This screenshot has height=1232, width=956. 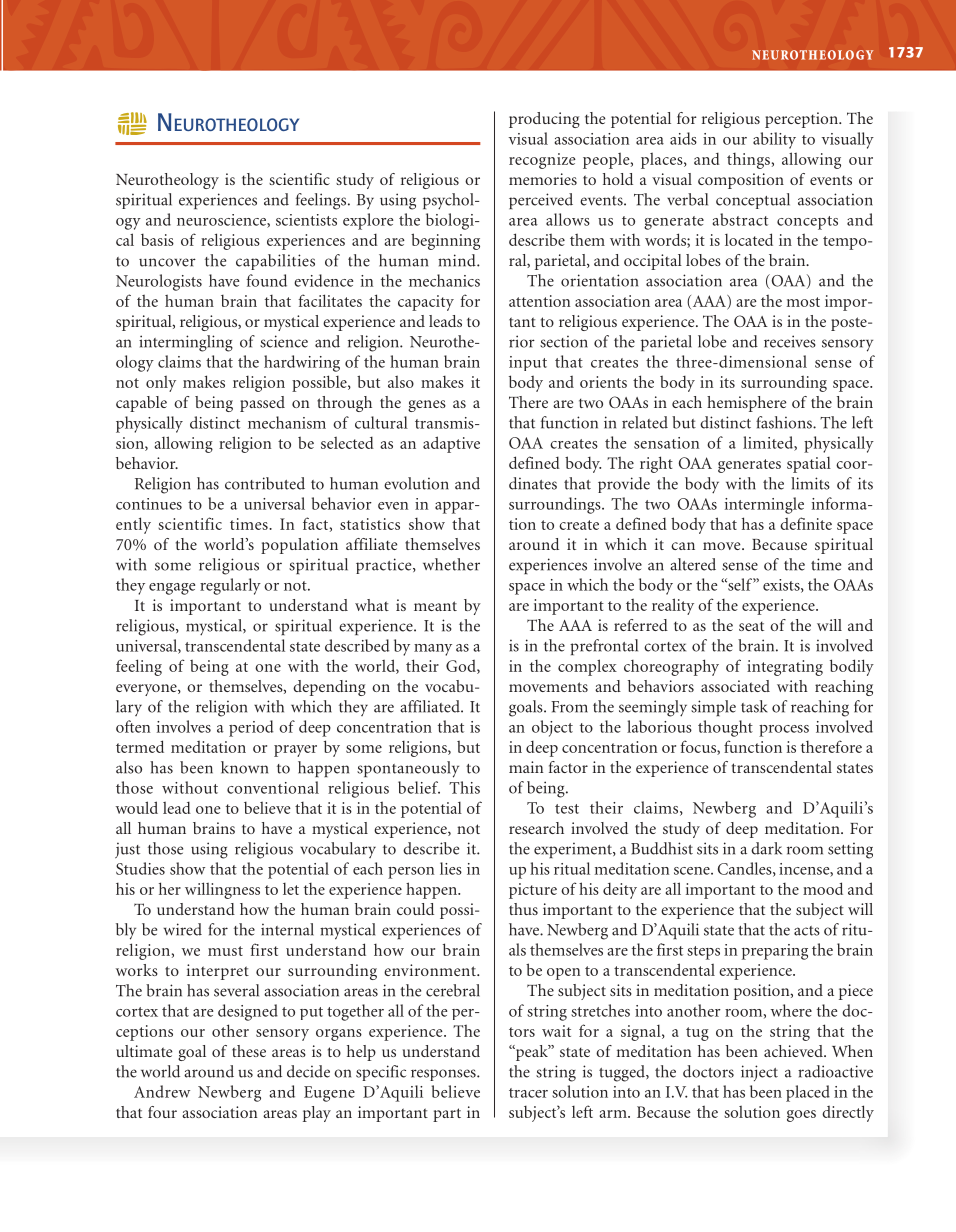 I want to click on whether, so click(x=451, y=564).
